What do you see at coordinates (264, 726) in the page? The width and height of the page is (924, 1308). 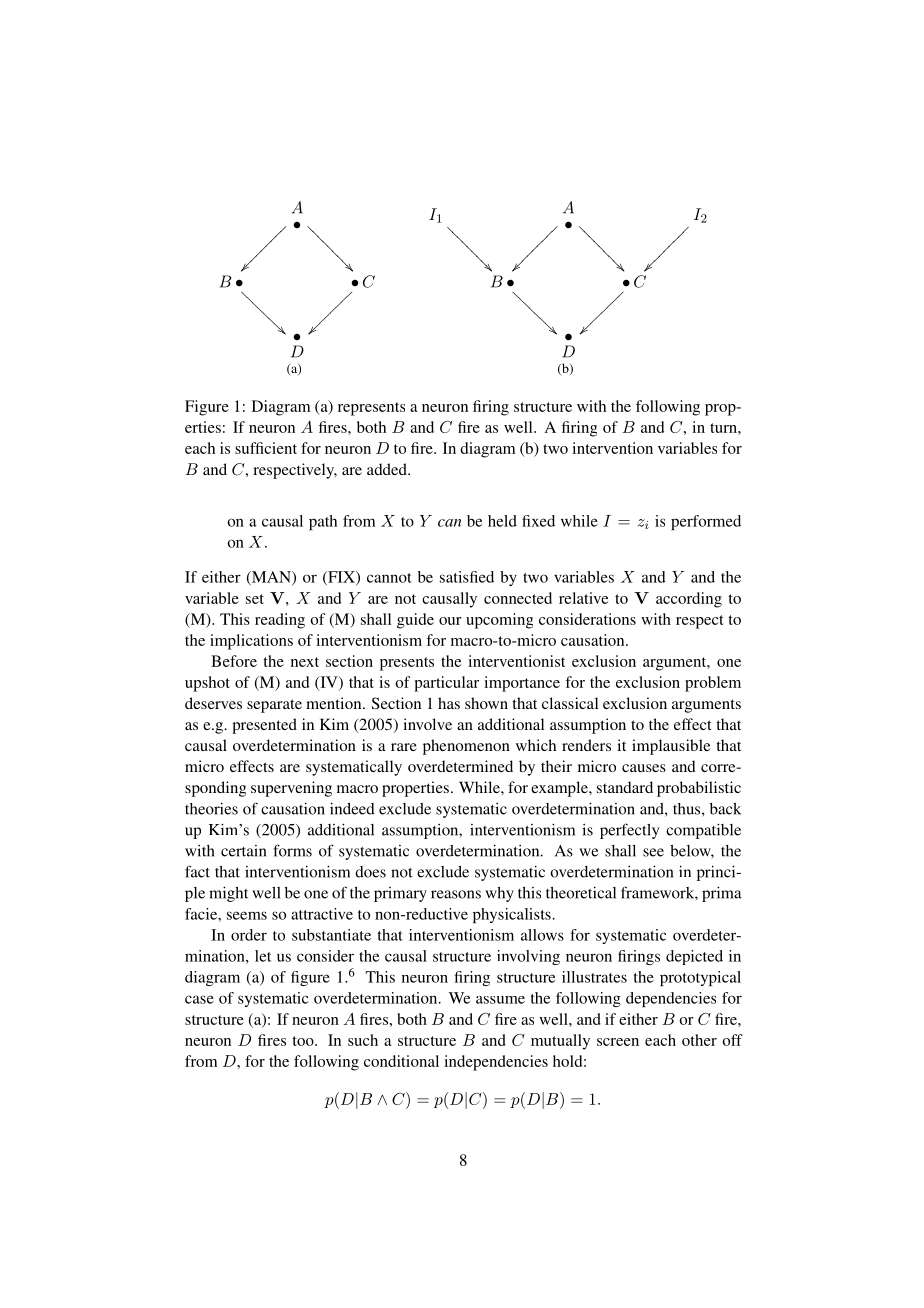 I see `presented` at bounding box center [264, 726].
